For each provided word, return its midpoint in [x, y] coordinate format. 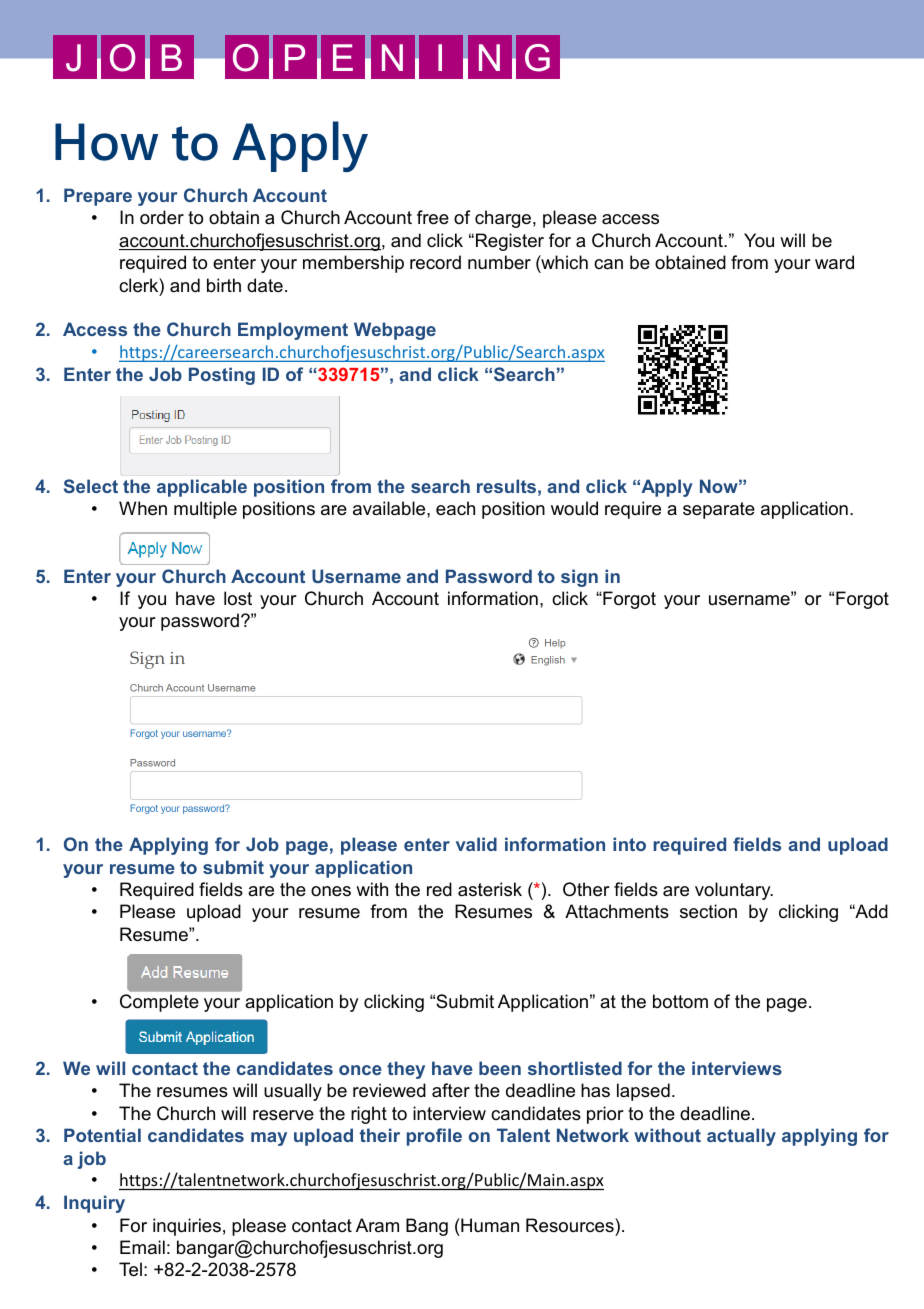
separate [719, 510]
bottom [680, 1001]
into [629, 844]
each [455, 508]
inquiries [187, 1227]
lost [238, 598]
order [162, 217]
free [433, 217]
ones [331, 891]
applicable [202, 488]
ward [834, 262]
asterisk [490, 889]
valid [476, 844]
